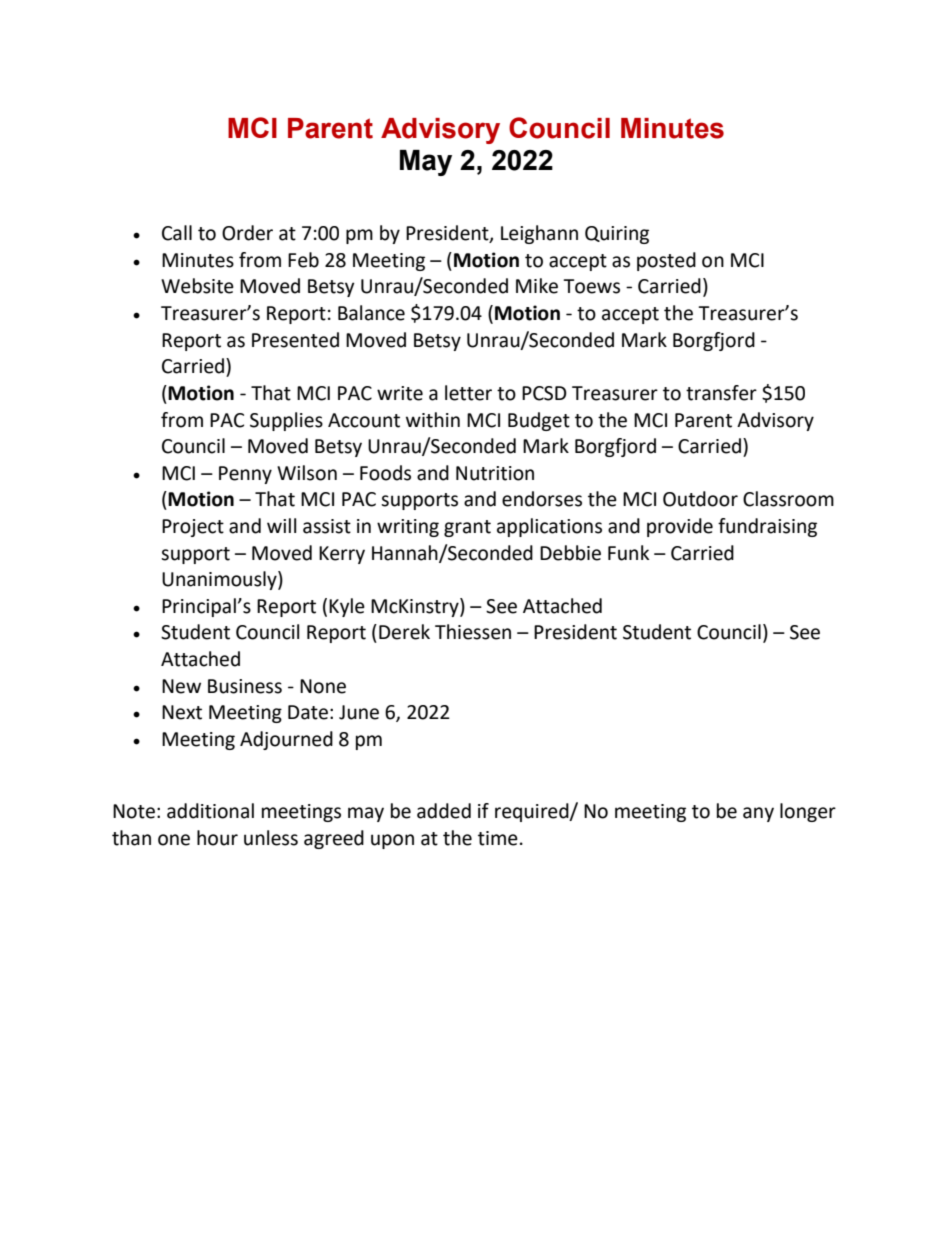 This screenshot has height=1233, width=952. What do you see at coordinates (210, 811) in the screenshot?
I see `additional` at bounding box center [210, 811].
